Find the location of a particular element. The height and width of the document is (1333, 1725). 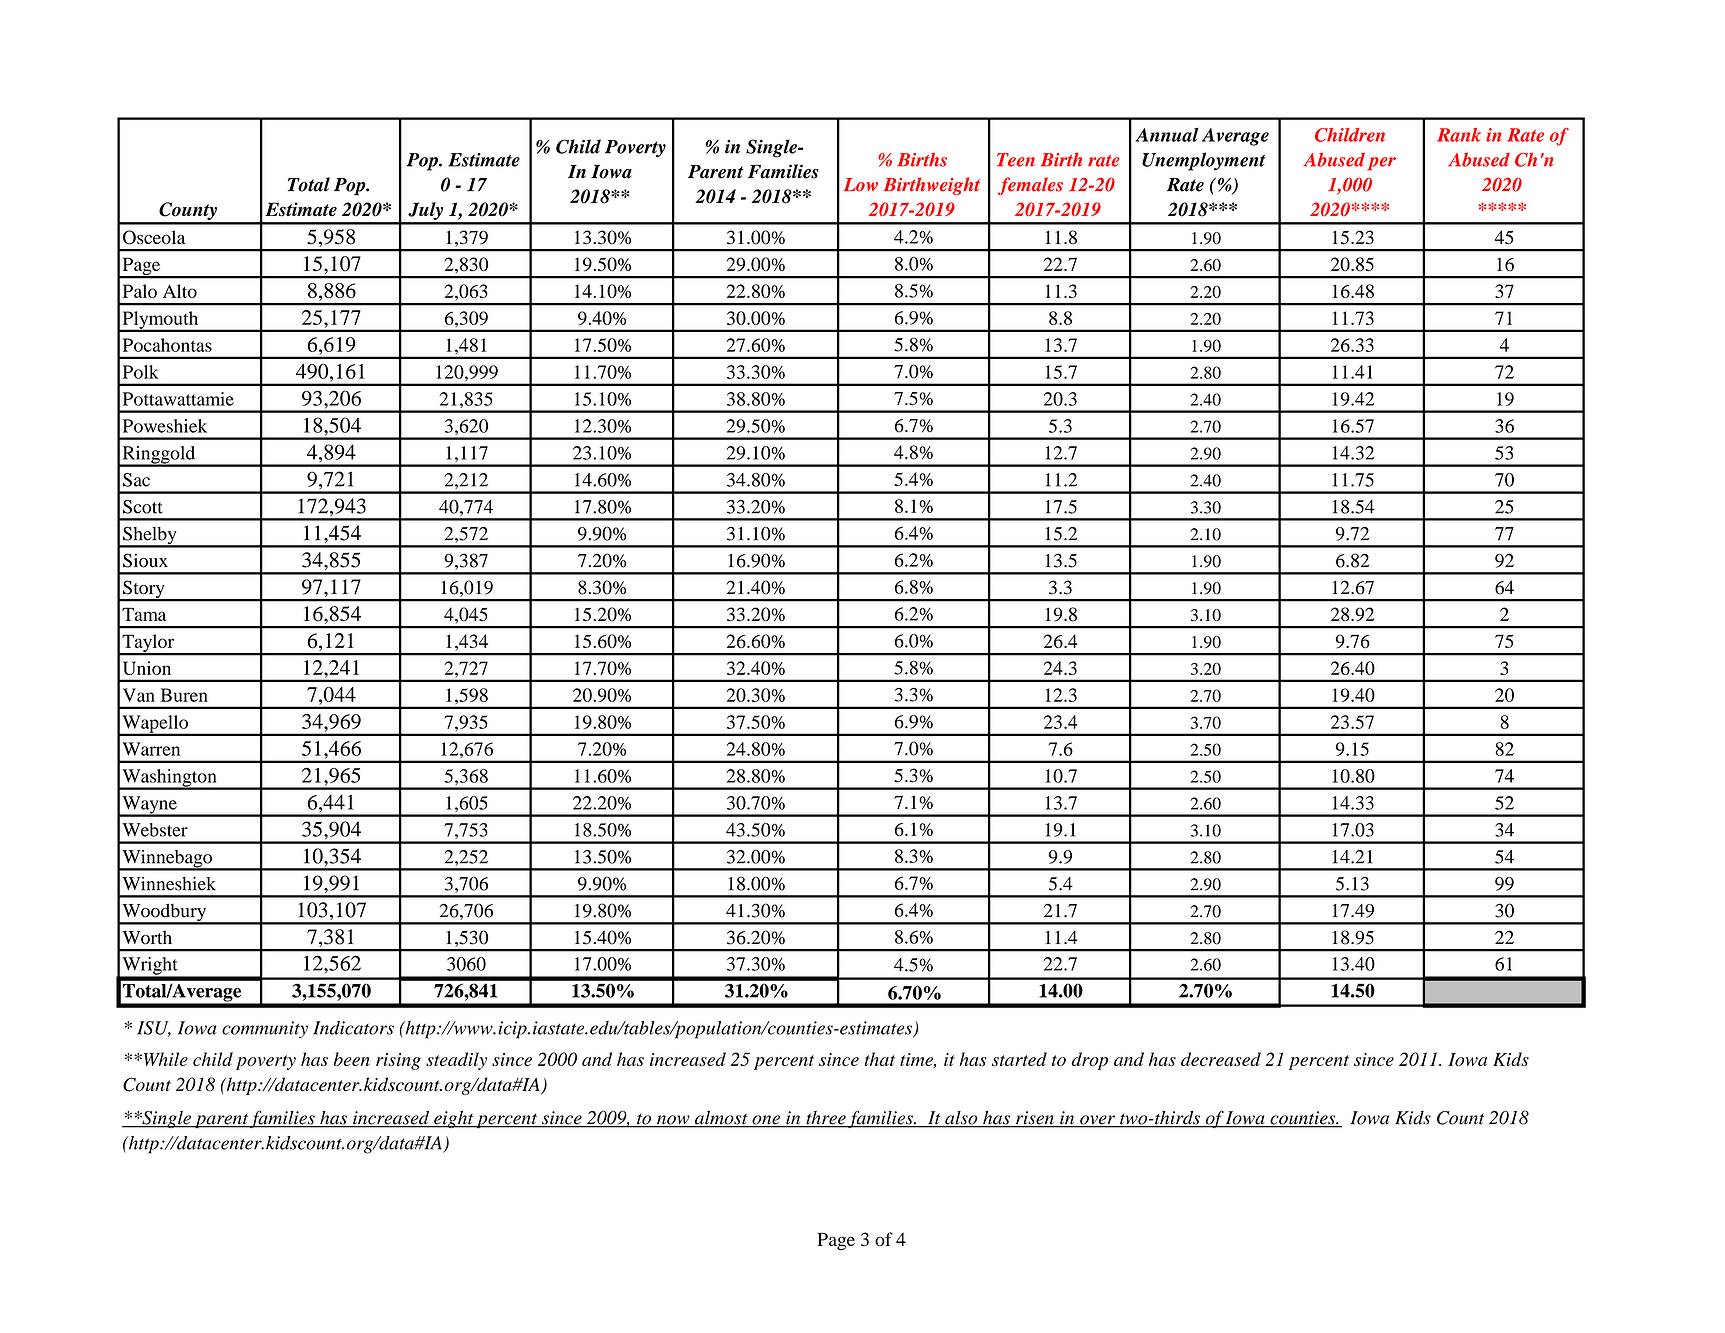

Unemployment is located at coordinates (1204, 161).
